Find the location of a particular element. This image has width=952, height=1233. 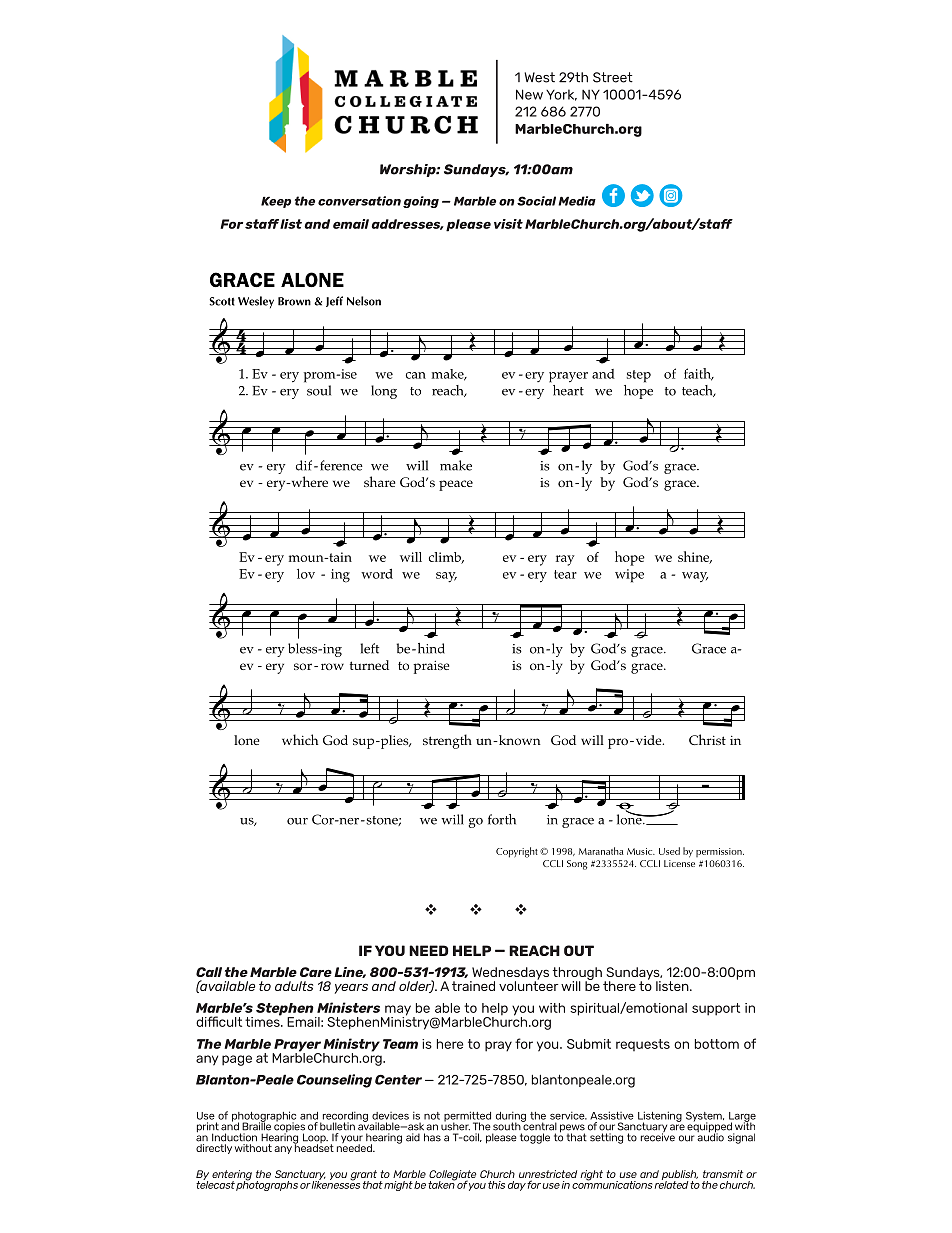

New is located at coordinates (529, 94).
